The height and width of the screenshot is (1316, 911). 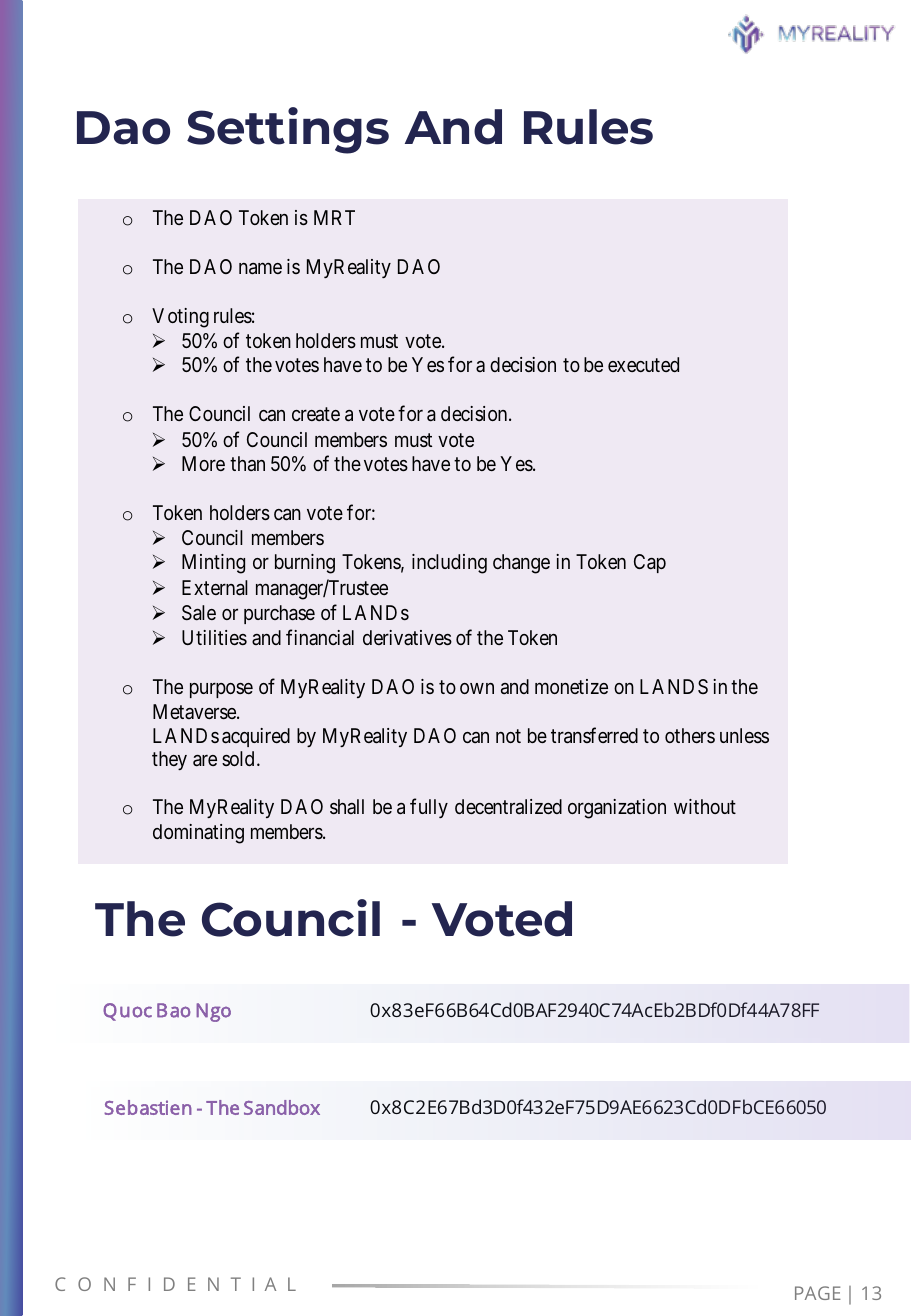 I want to click on Cap, so click(x=650, y=563).
